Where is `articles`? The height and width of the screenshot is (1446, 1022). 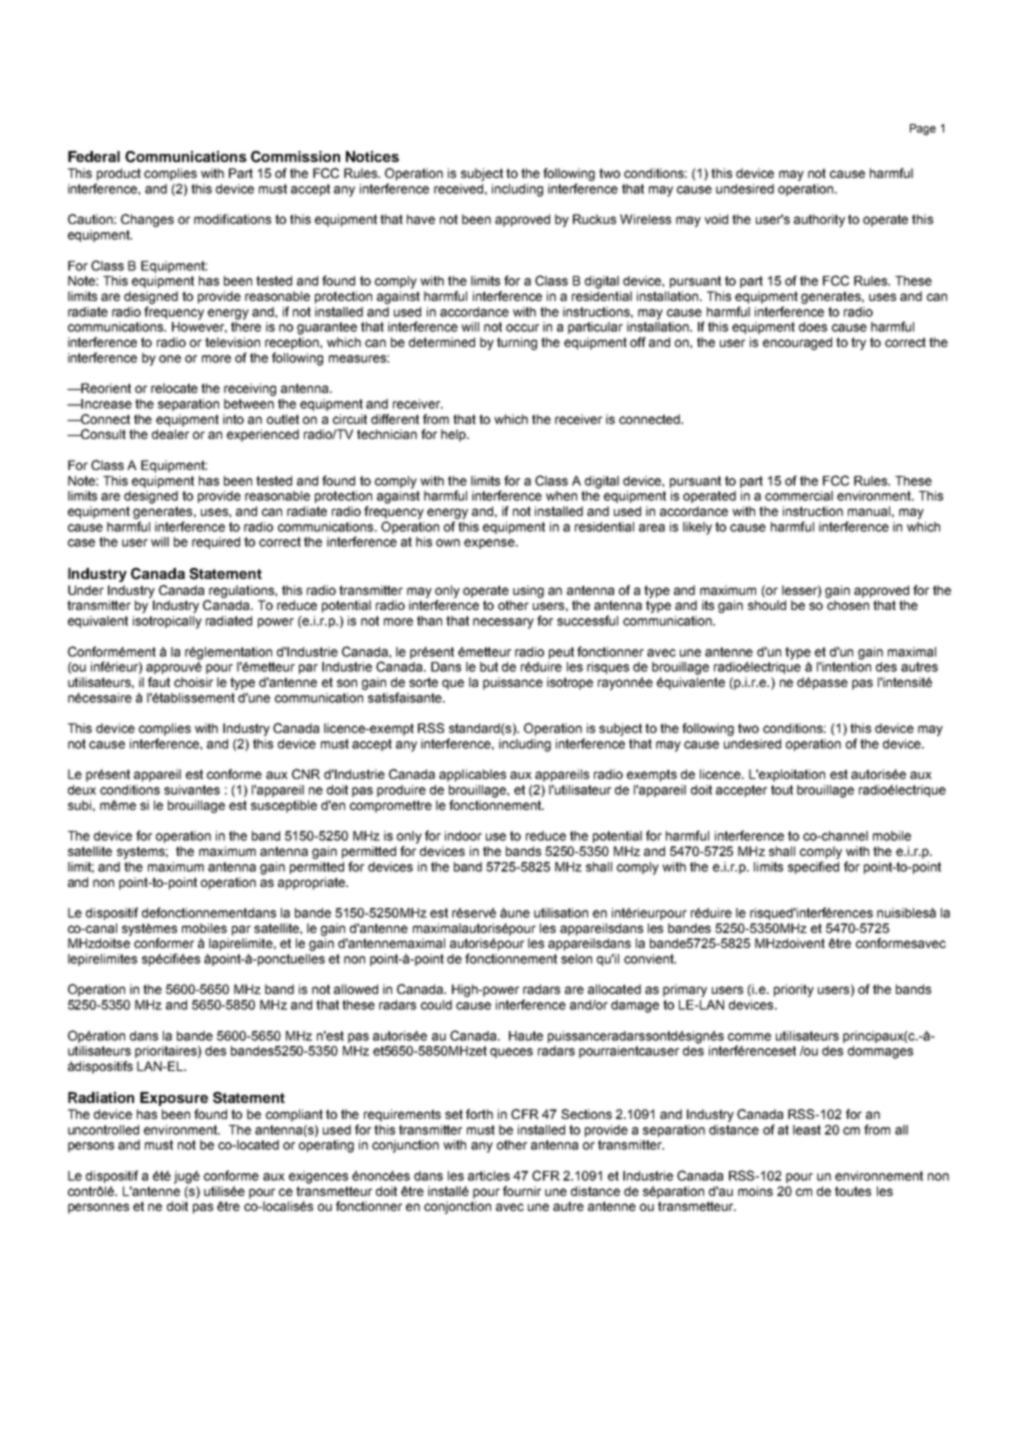 articles is located at coordinates (489, 1176).
